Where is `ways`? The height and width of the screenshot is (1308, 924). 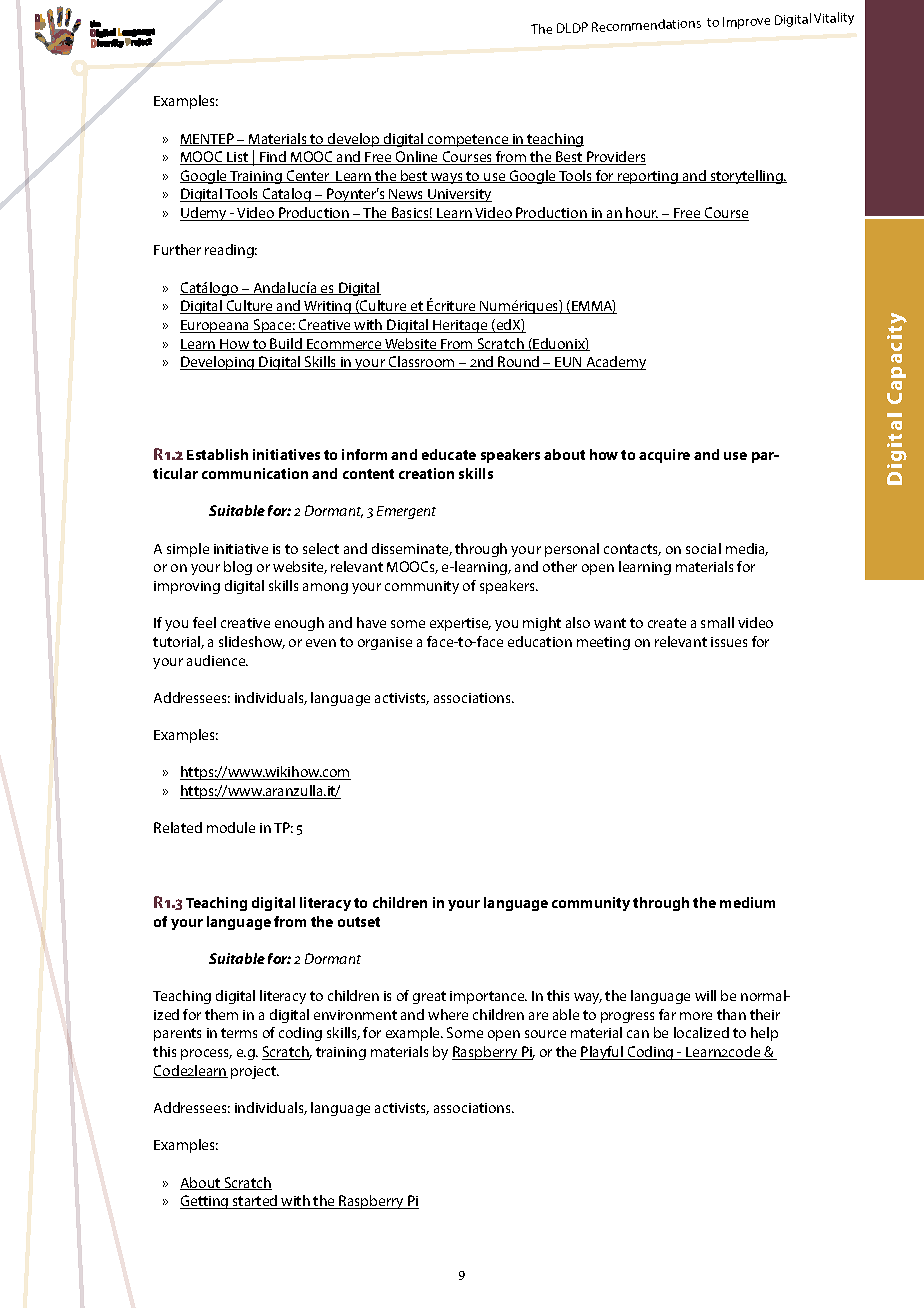
ways is located at coordinates (447, 178).
